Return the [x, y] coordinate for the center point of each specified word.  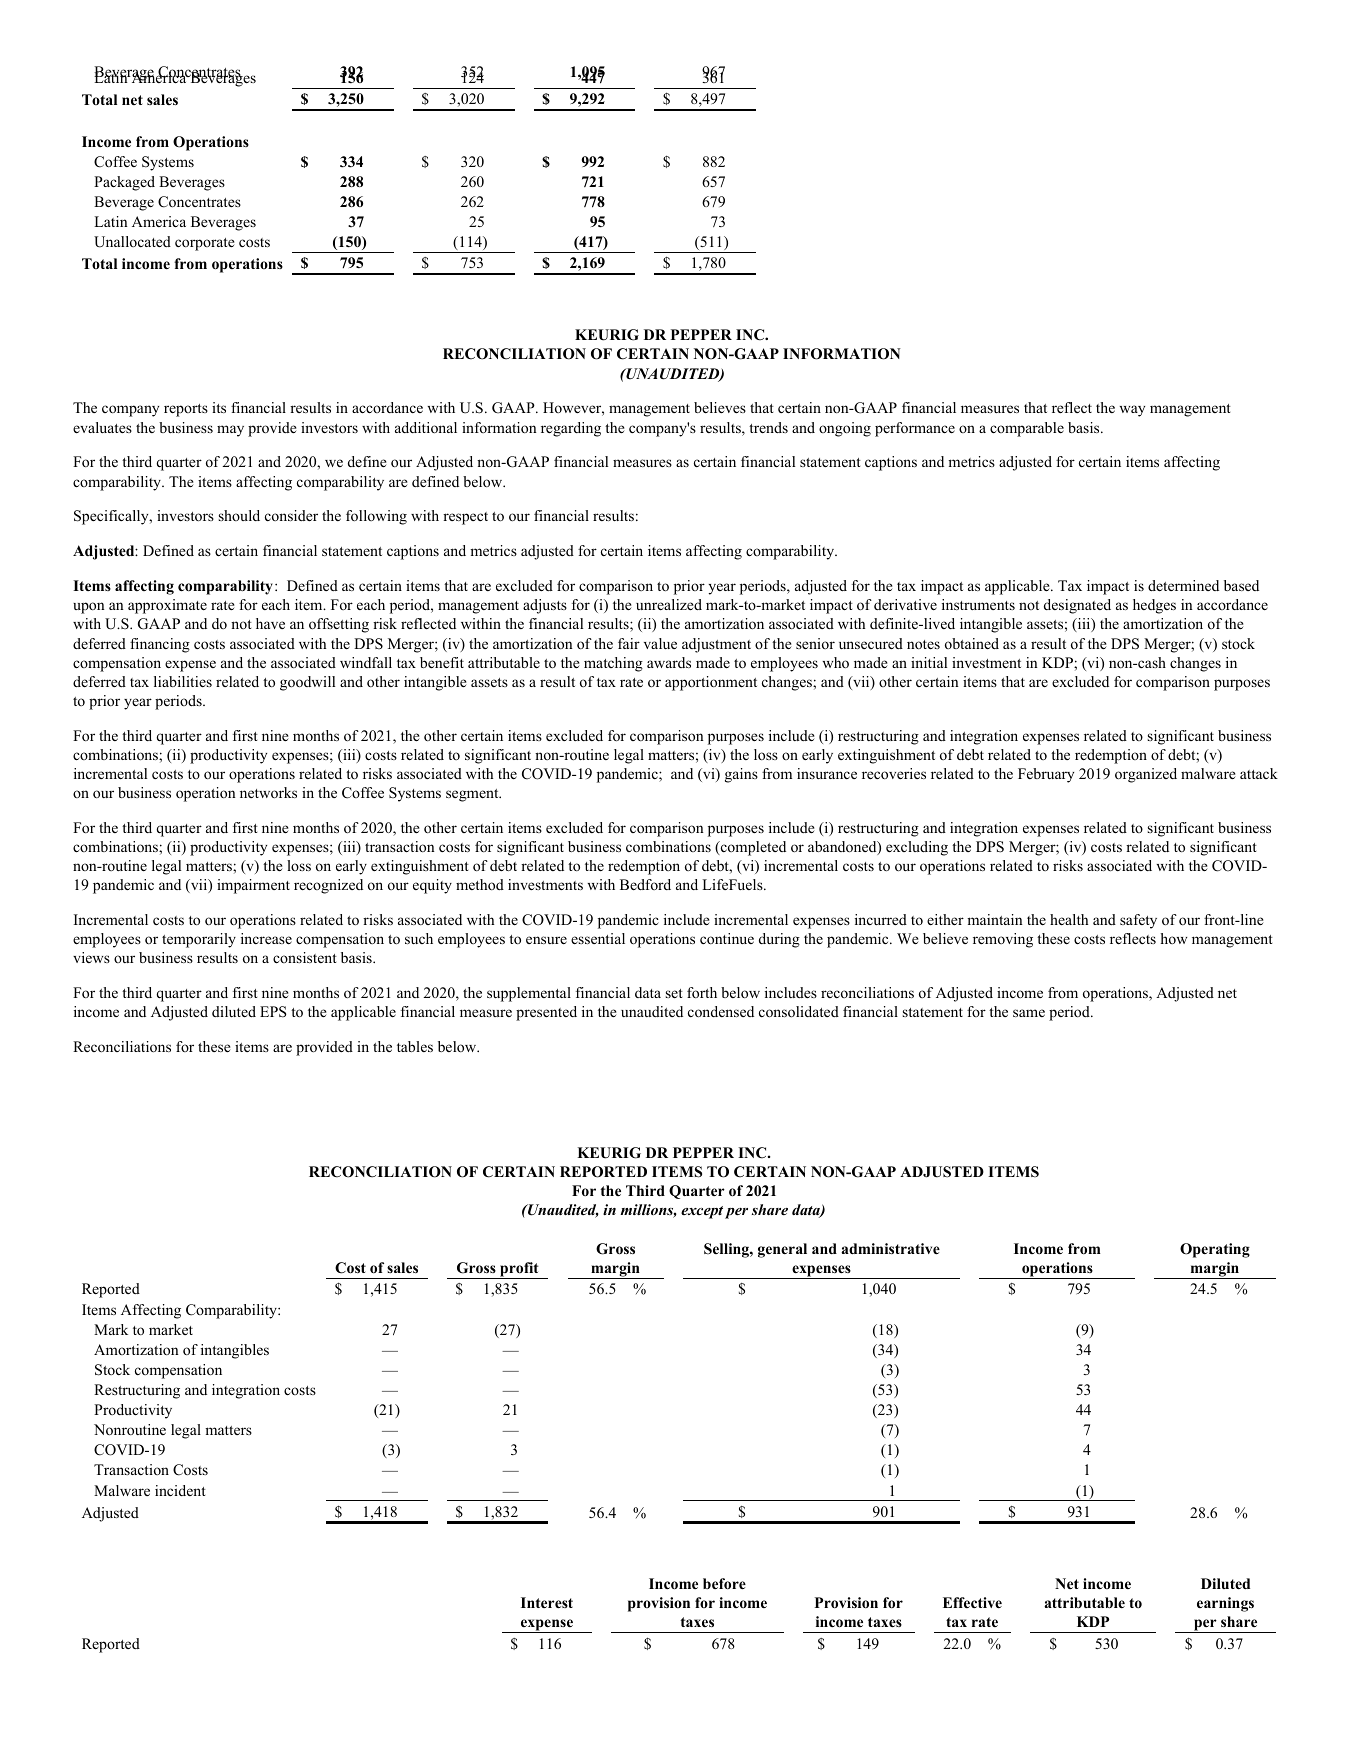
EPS [273, 1012]
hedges [1154, 606]
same [1029, 1013]
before [724, 1584]
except [702, 1212]
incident [180, 1490]
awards [669, 662]
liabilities [183, 681]
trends [768, 427]
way [1132, 411]
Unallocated [132, 242]
